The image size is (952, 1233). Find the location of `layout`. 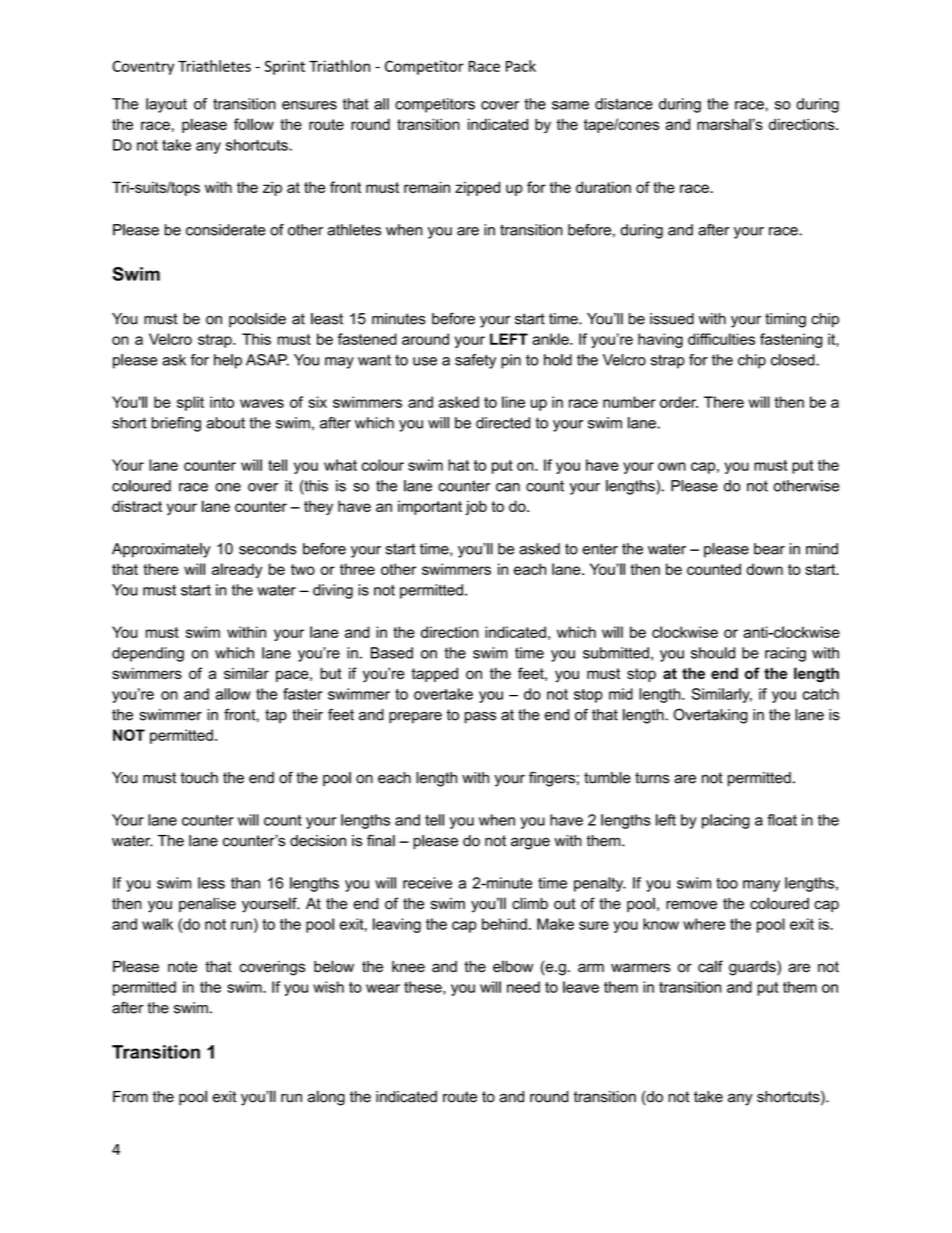

layout is located at coordinates (166, 105).
